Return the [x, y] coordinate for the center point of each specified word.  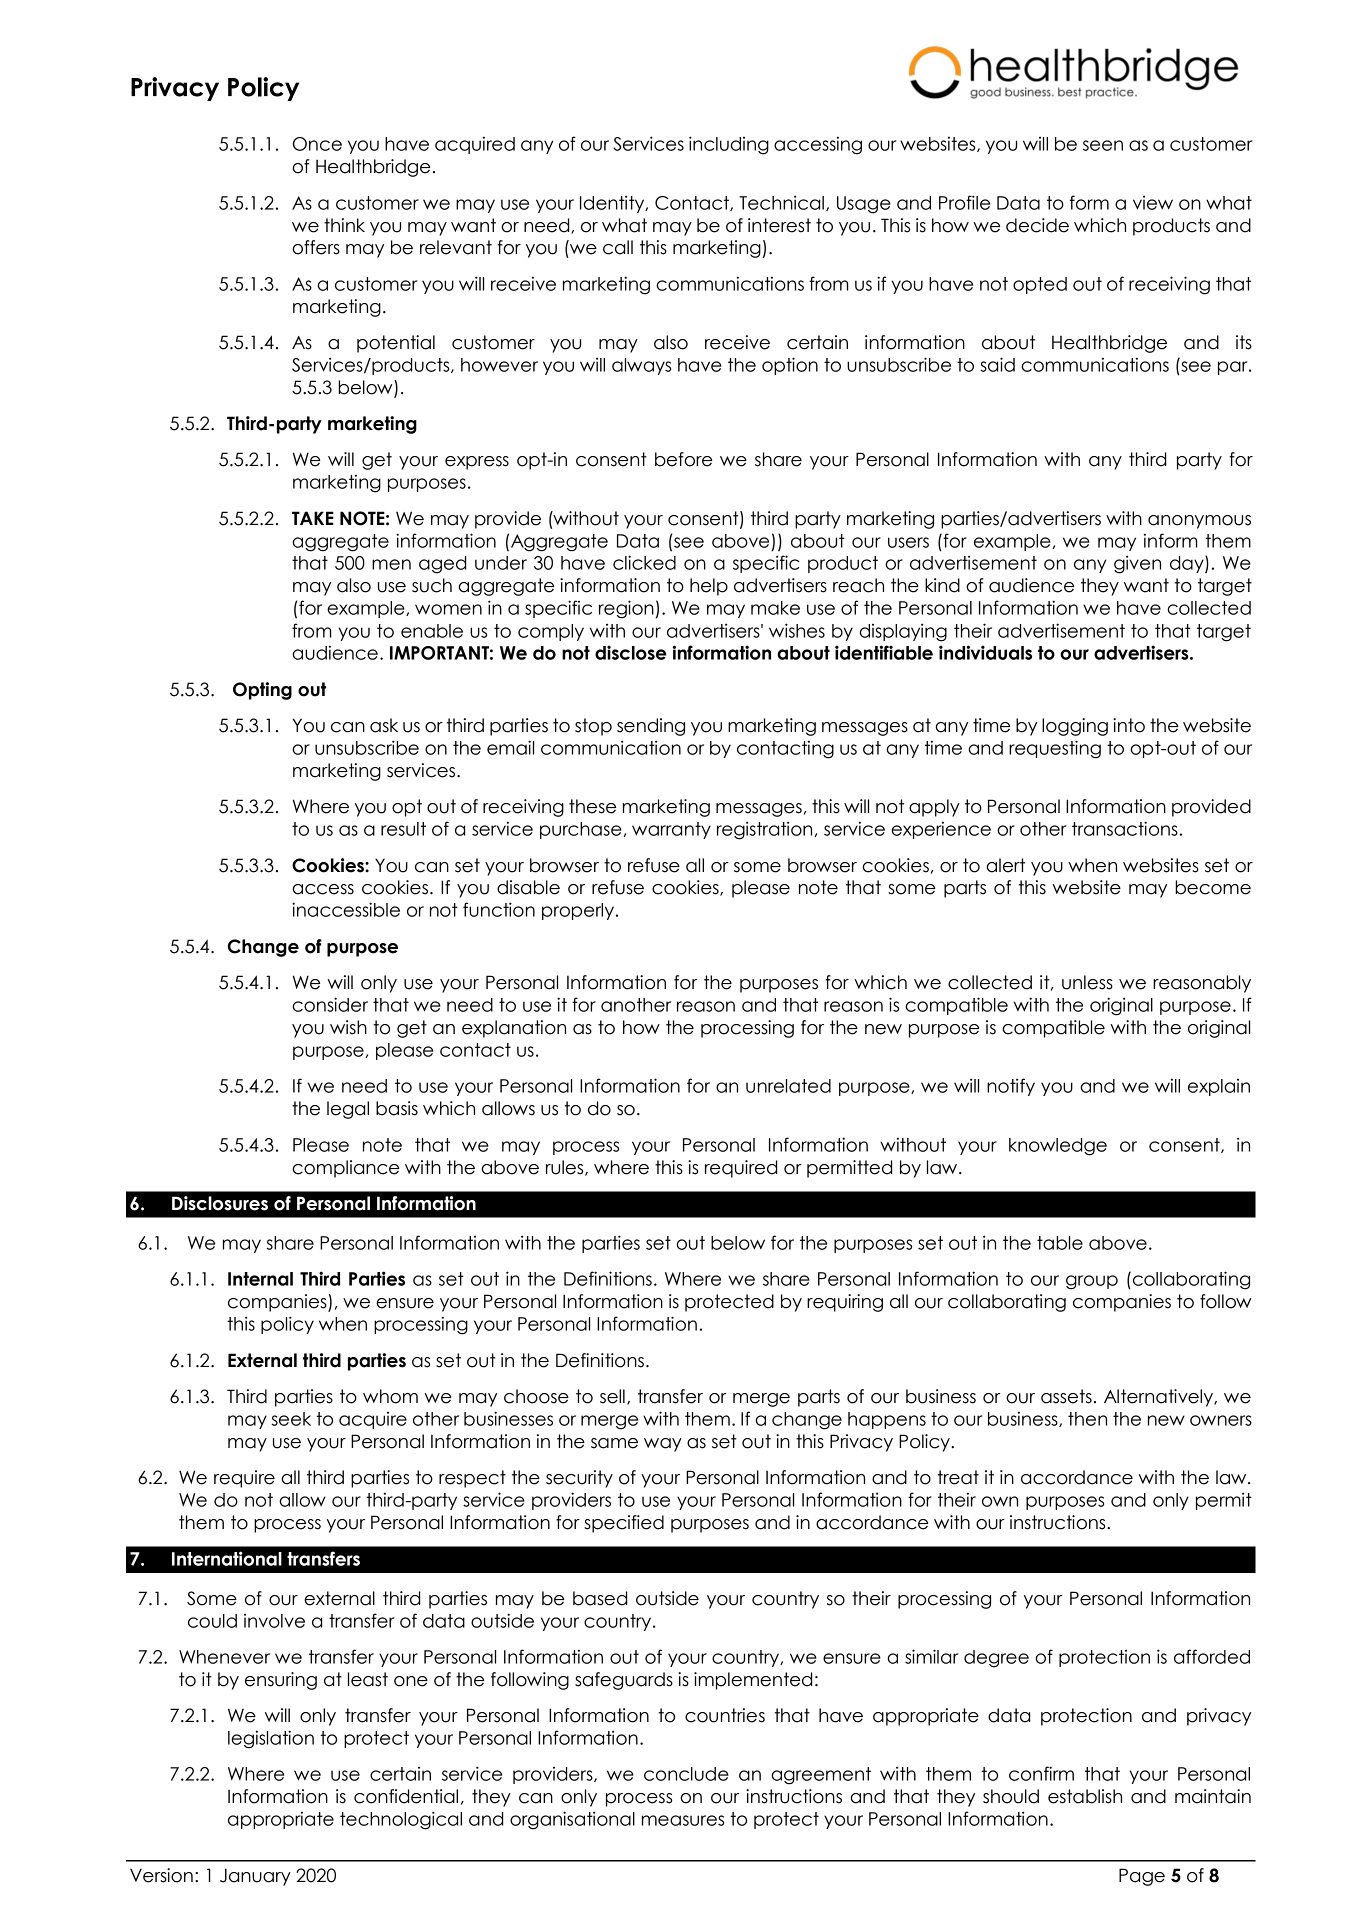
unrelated [788, 1086]
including [729, 145]
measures [683, 1820]
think [344, 225]
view [1153, 203]
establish [1085, 1796]
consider [330, 1004]
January [255, 1877]
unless [1087, 982]
